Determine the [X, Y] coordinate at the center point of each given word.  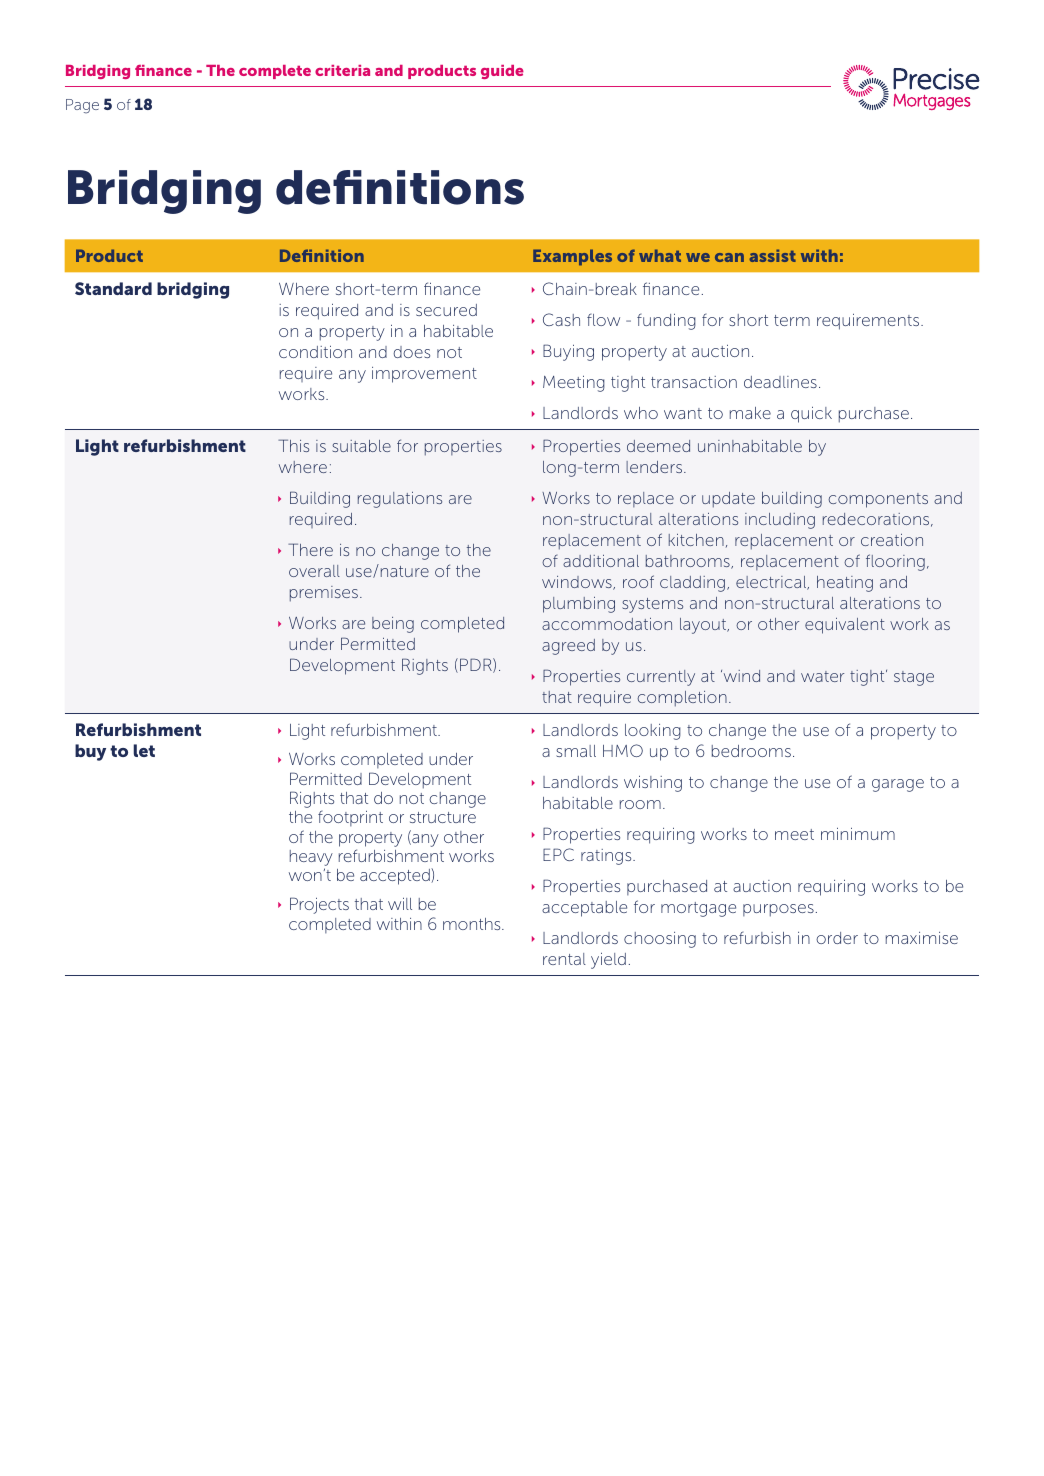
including [780, 521]
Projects [319, 905]
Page [82, 106]
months [473, 924]
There [310, 549]
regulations [400, 500]
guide [502, 72]
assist [772, 255]
